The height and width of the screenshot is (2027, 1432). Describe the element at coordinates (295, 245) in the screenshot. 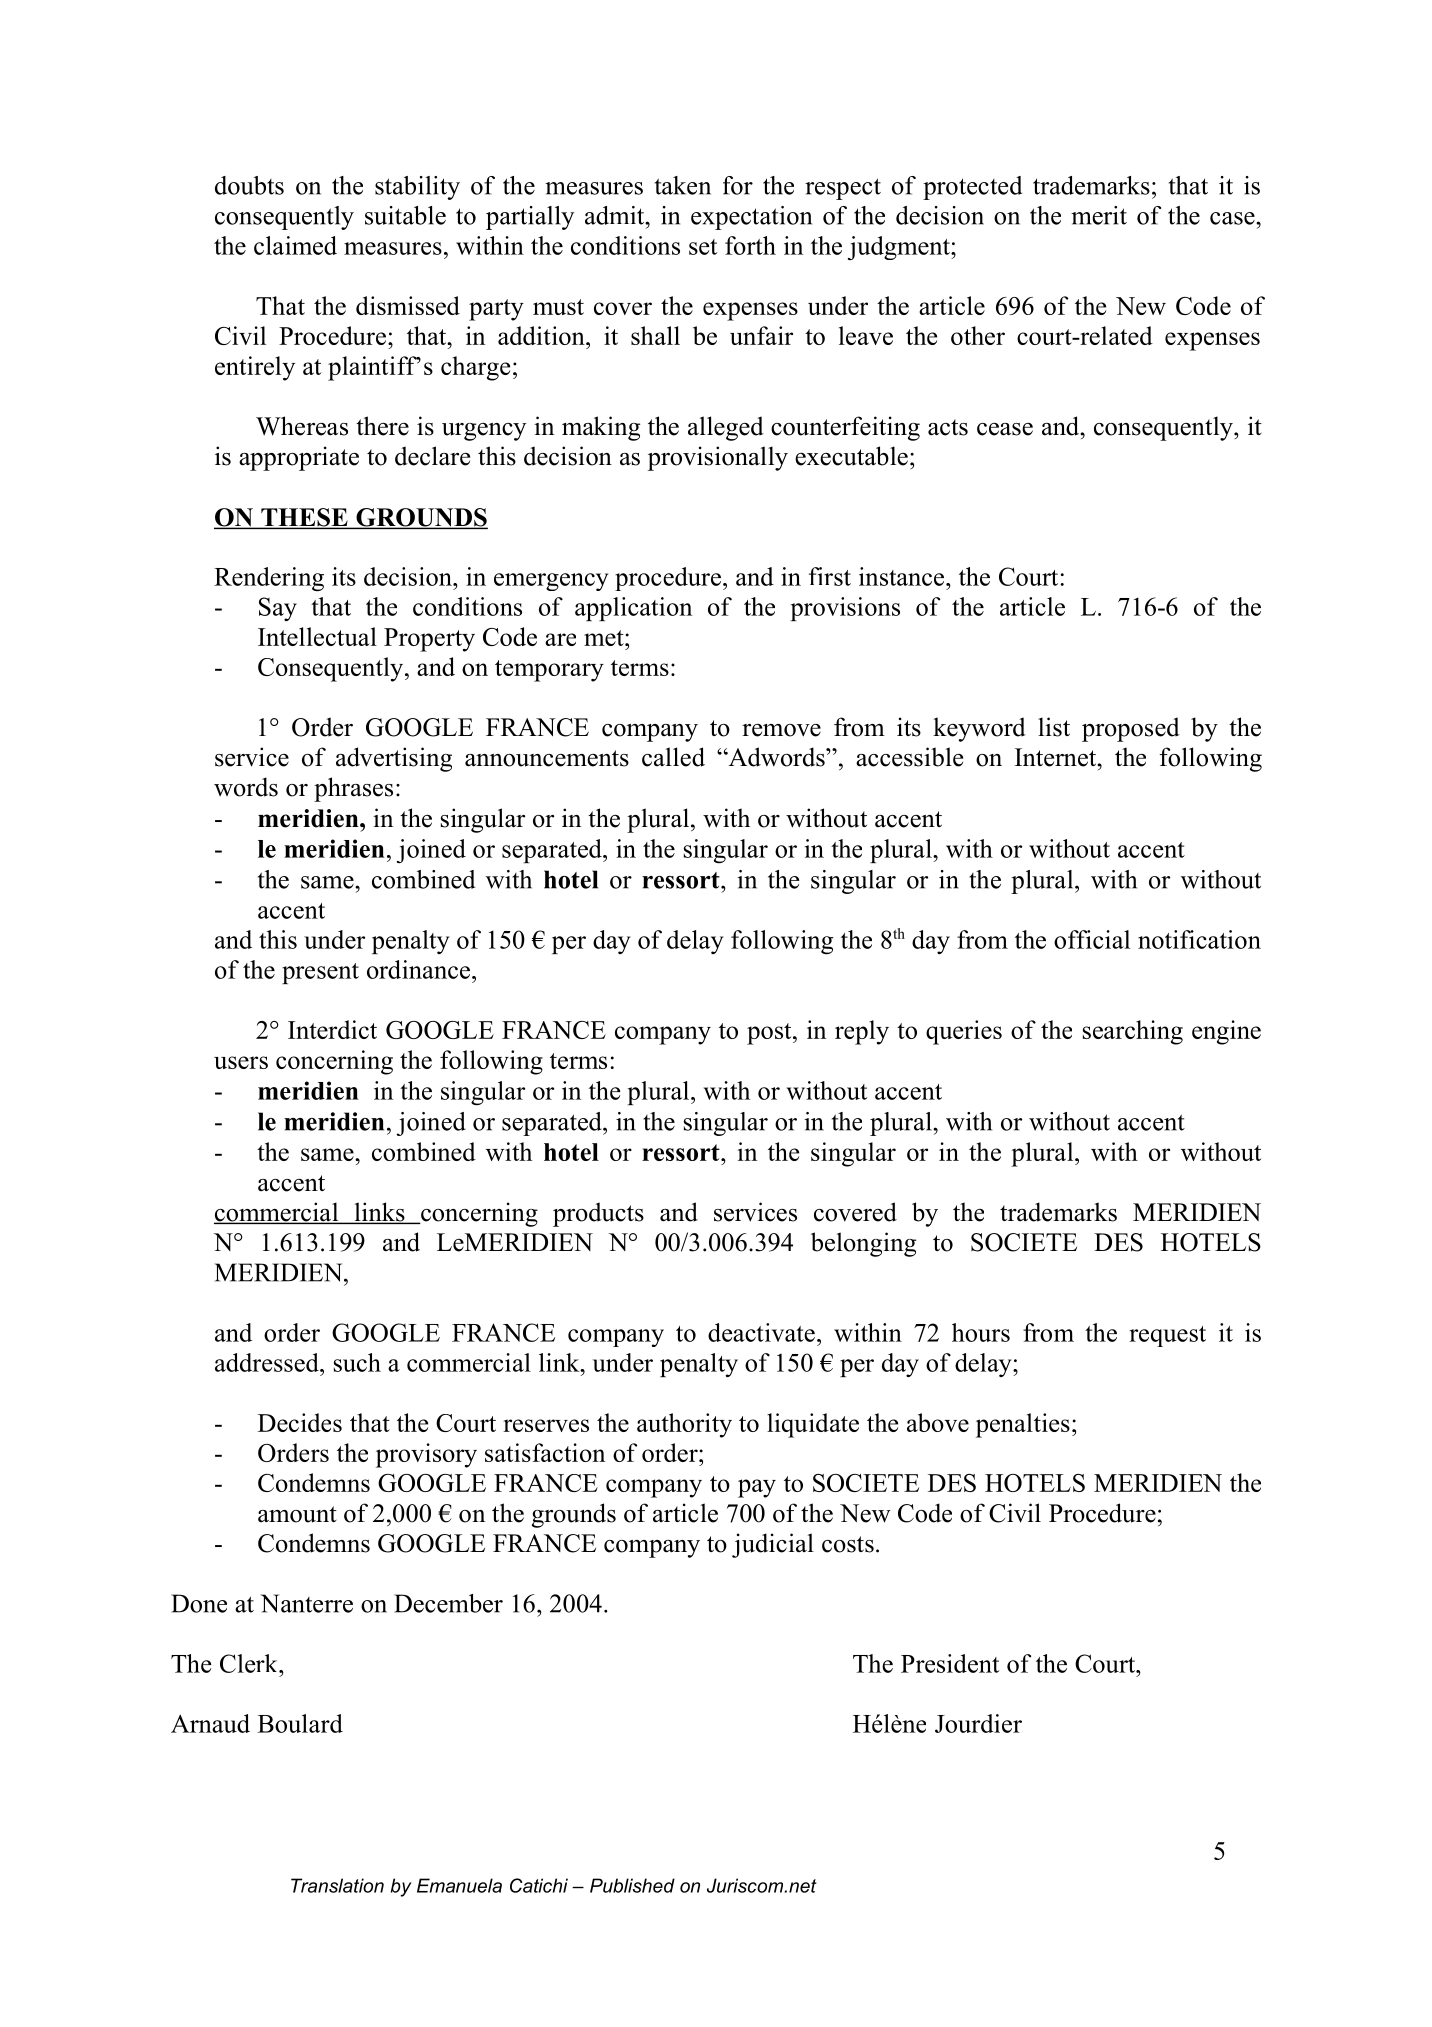

I see `claimed` at that location.
